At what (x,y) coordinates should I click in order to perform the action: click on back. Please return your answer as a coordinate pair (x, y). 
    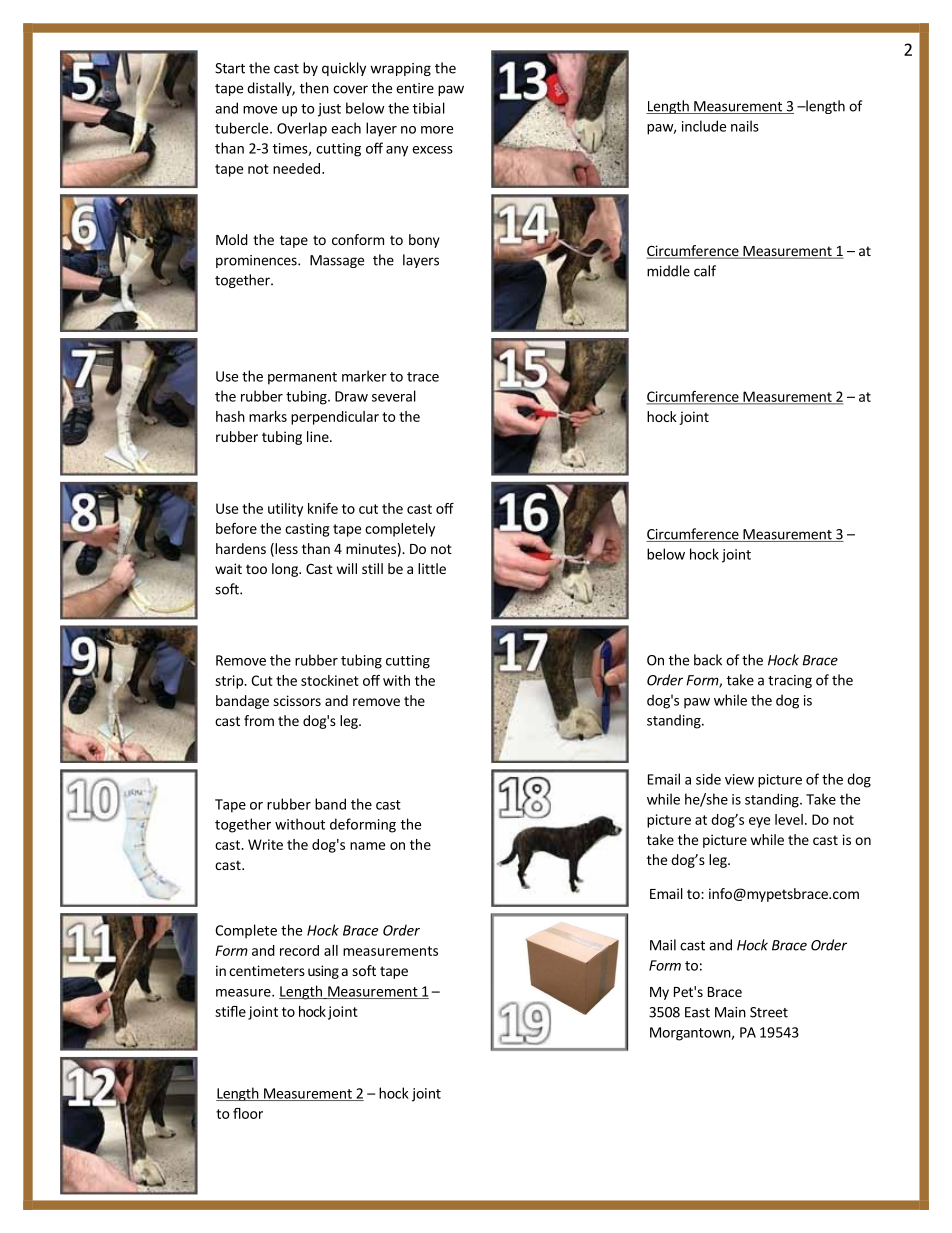
    Looking at the image, I should click on (708, 660).
